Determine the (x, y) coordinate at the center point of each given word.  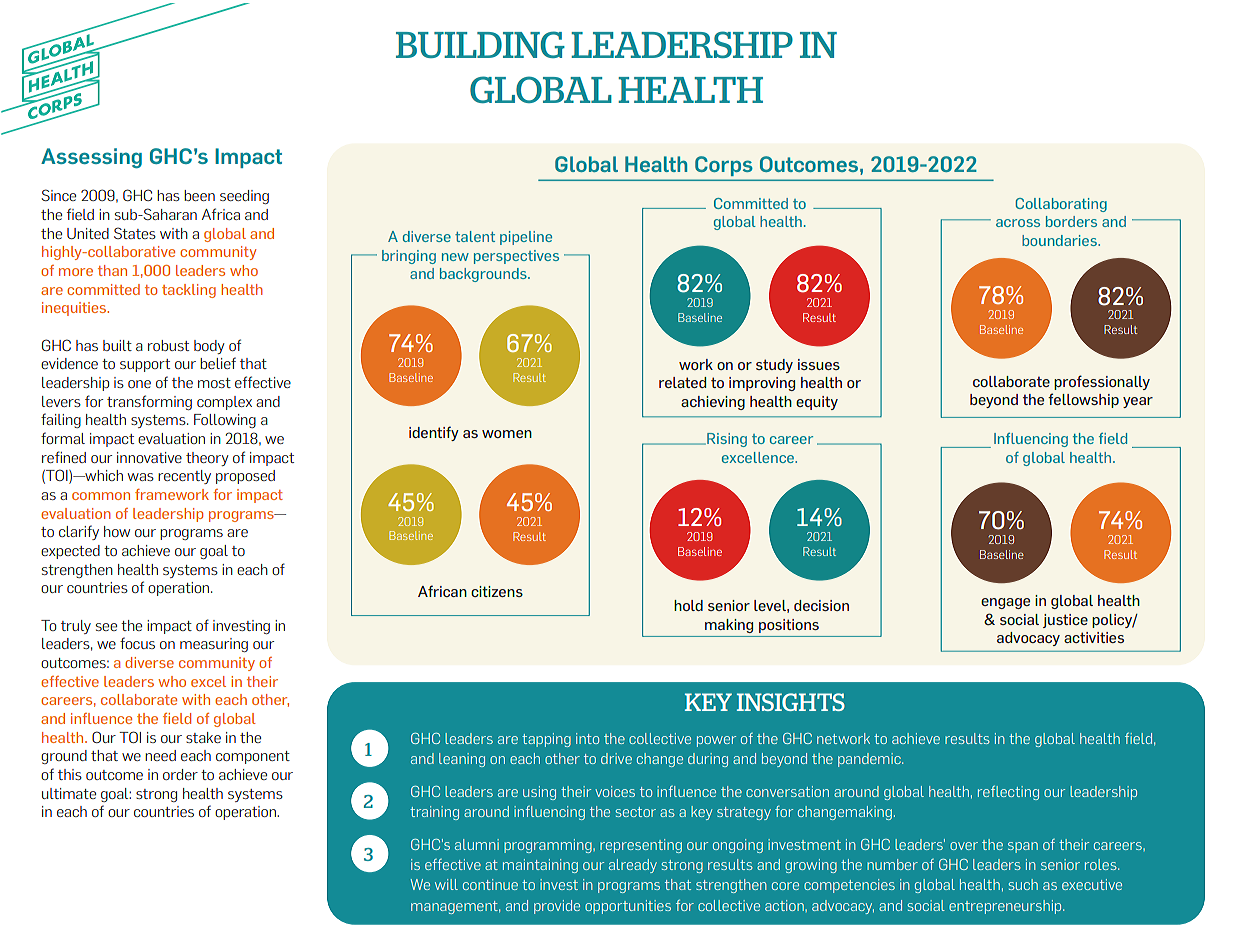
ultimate (69, 793)
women (507, 434)
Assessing (91, 158)
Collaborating (1061, 205)
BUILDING (480, 44)
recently (184, 477)
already (633, 866)
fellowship (1083, 400)
